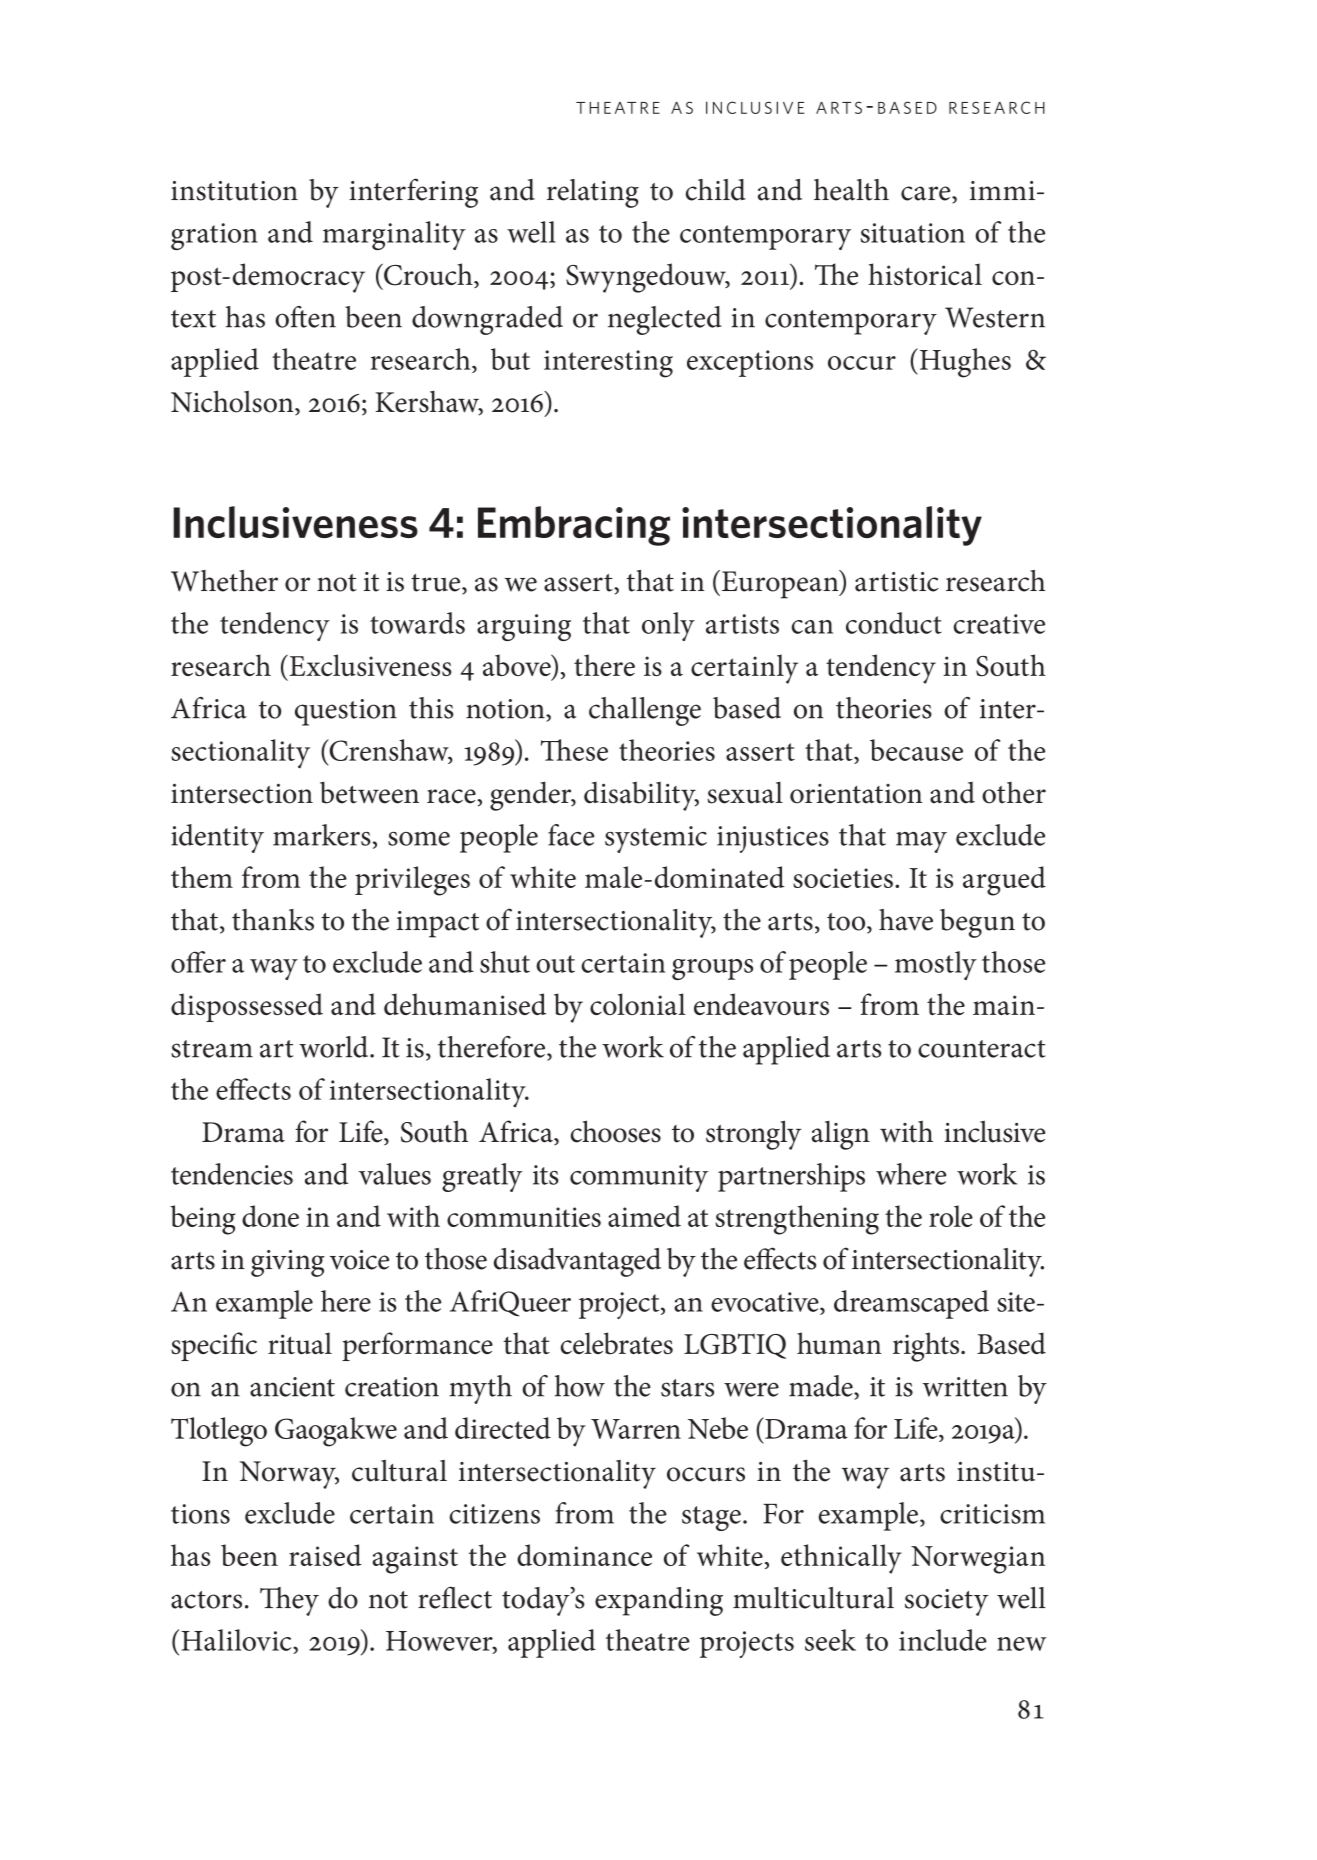 The width and height of the page is (1317, 1860). What do you see at coordinates (593, 193) in the page?
I see `relating` at bounding box center [593, 193].
